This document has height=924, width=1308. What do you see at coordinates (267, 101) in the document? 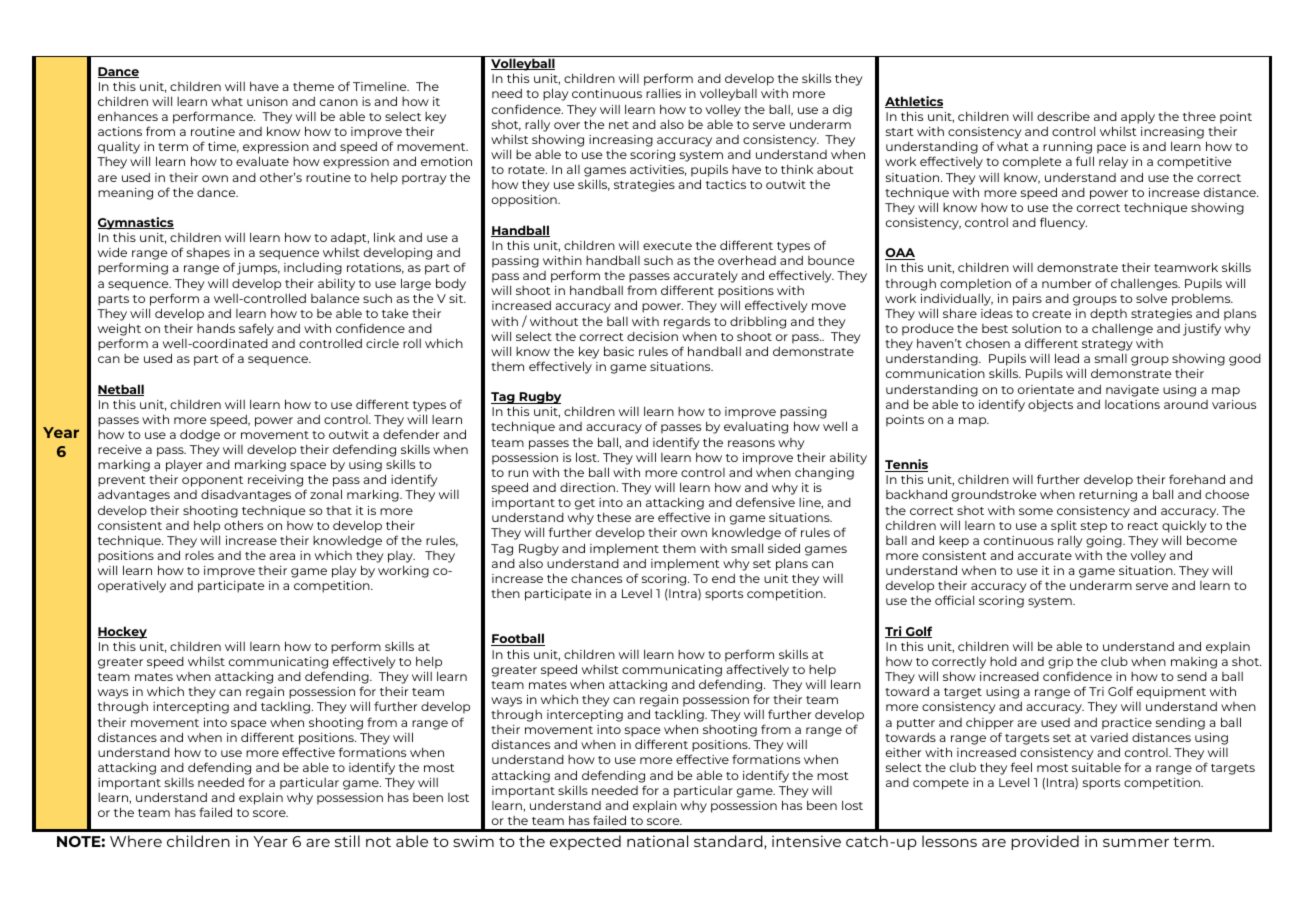
I see `unison` at bounding box center [267, 101].
